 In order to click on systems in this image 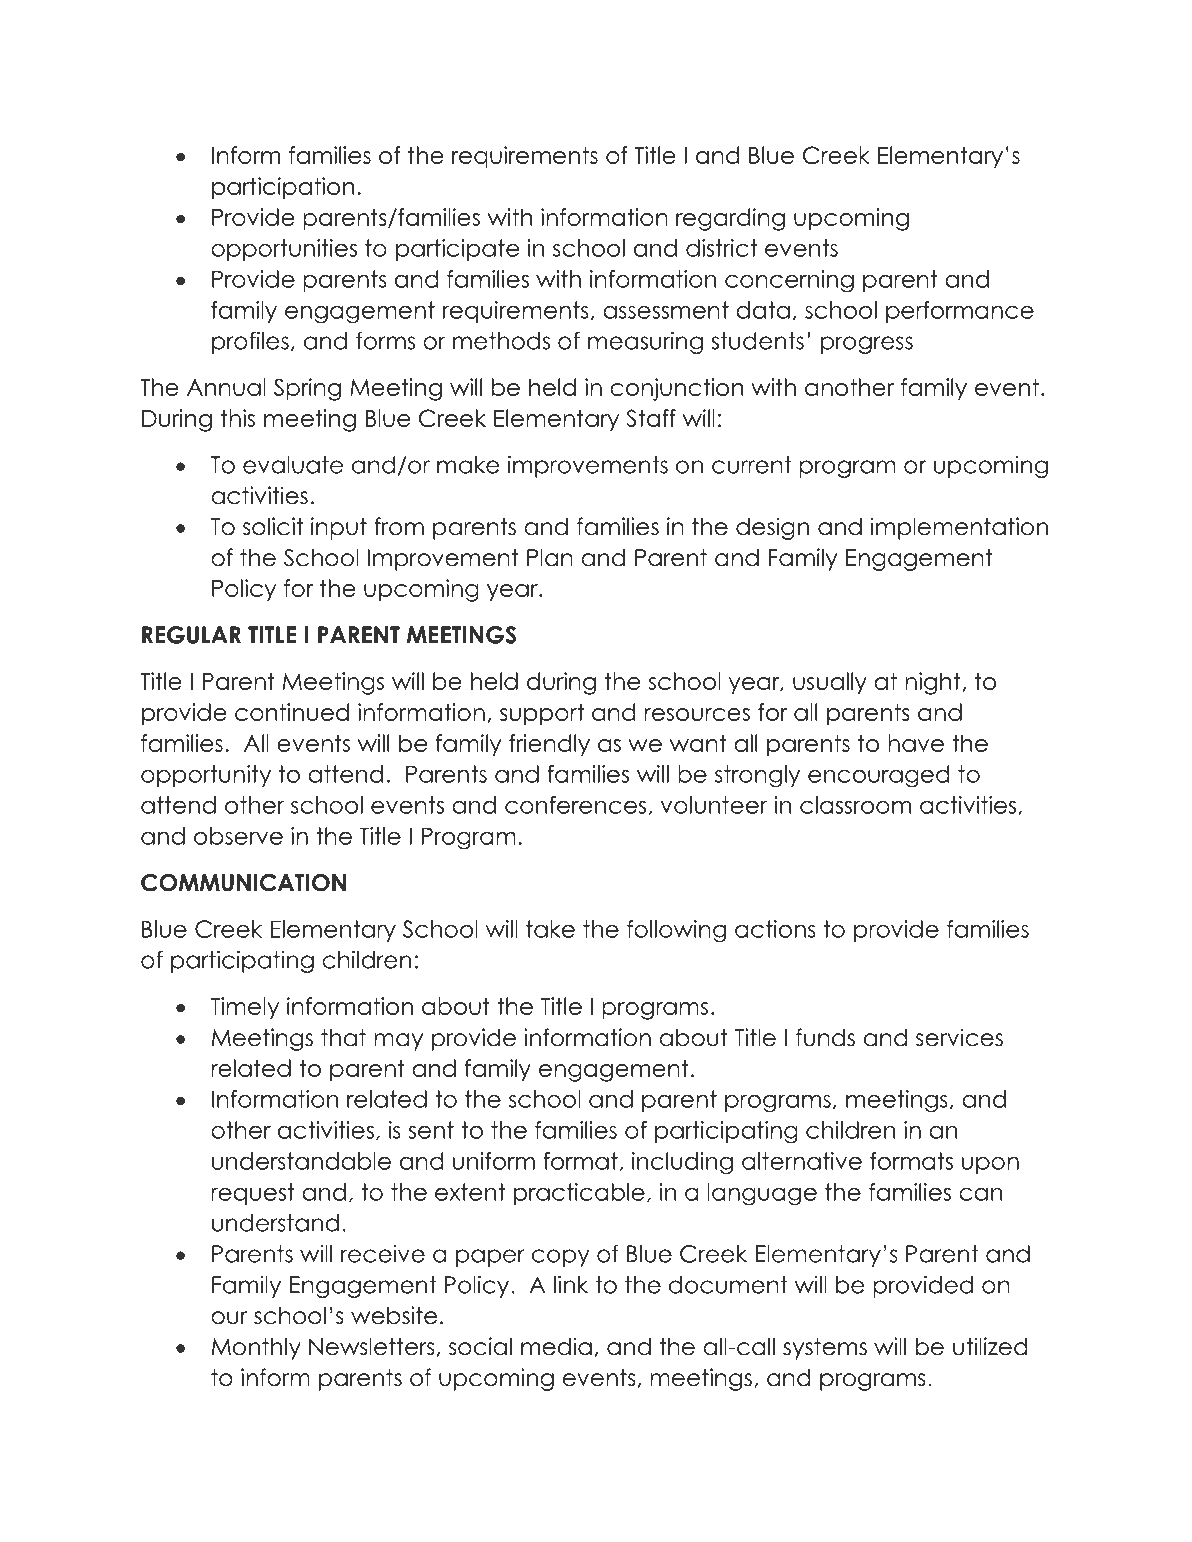, I will do `click(825, 1349)`.
